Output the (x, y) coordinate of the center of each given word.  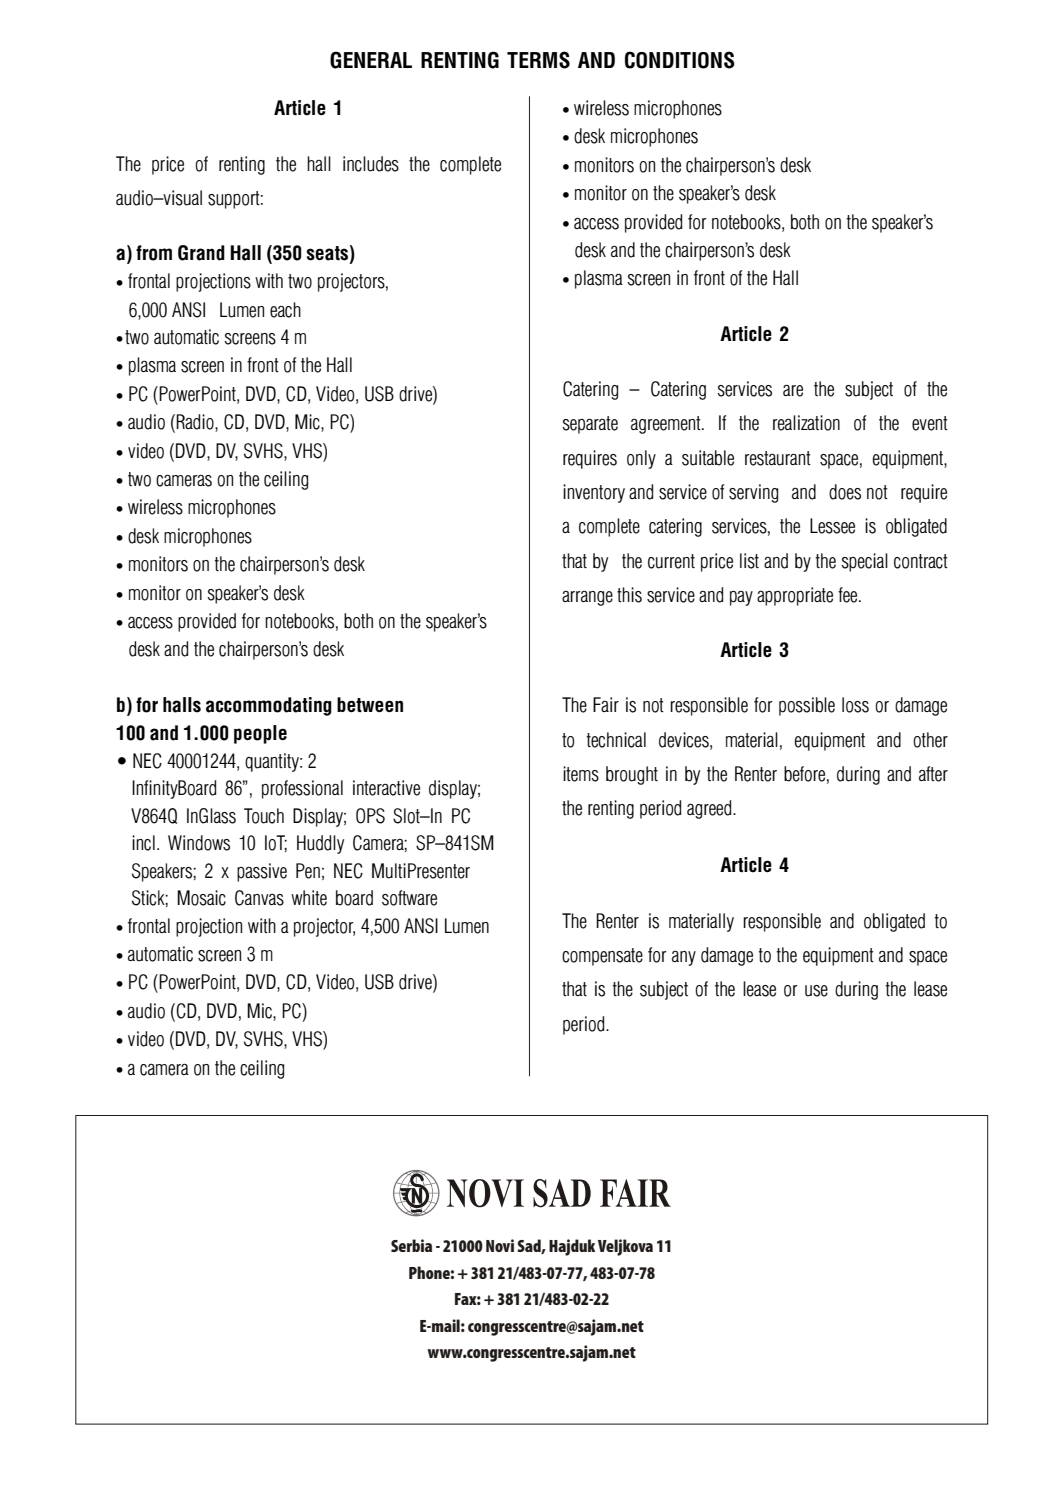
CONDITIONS (680, 60)
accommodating (269, 706)
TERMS (538, 60)
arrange (587, 598)
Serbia (411, 1245)
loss (855, 705)
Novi (500, 1245)
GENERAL (371, 60)
